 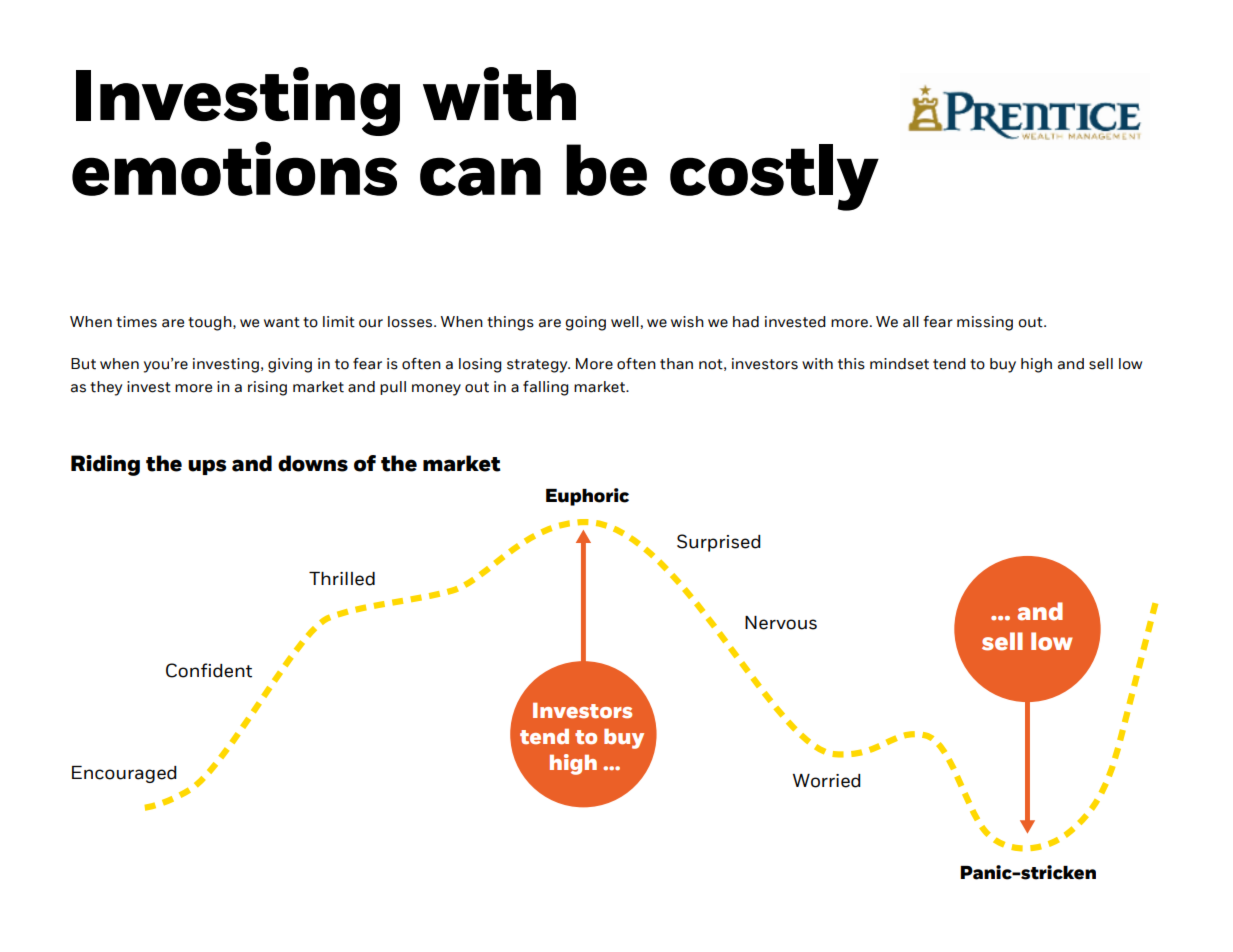 What do you see at coordinates (719, 543) in the page?
I see `Surprised` at bounding box center [719, 543].
